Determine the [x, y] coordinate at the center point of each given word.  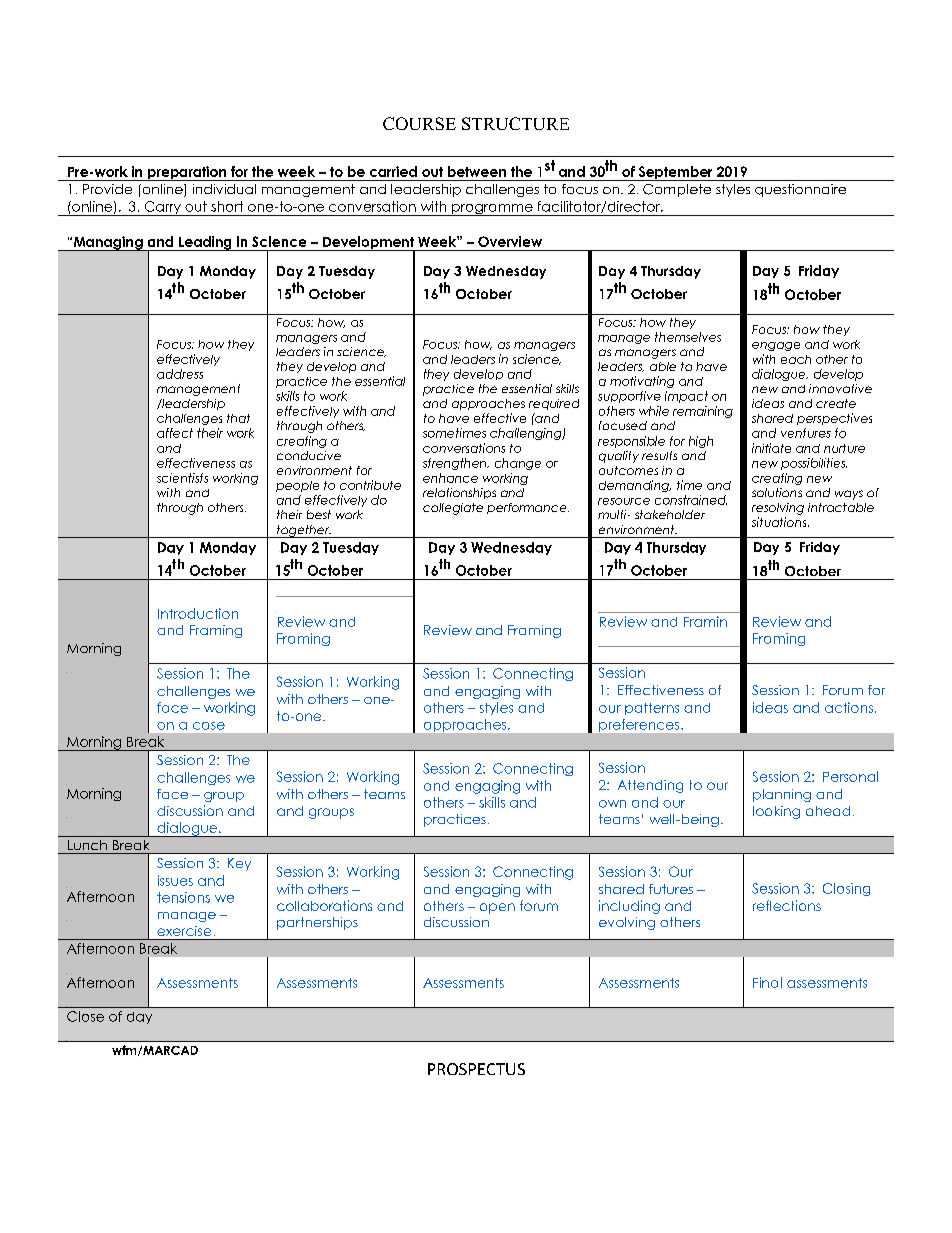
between [477, 171]
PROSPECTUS [476, 1069]
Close [85, 1016]
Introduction [198, 613]
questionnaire [800, 190]
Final [767, 982]
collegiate [453, 509]
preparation [186, 173]
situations [780, 522]
